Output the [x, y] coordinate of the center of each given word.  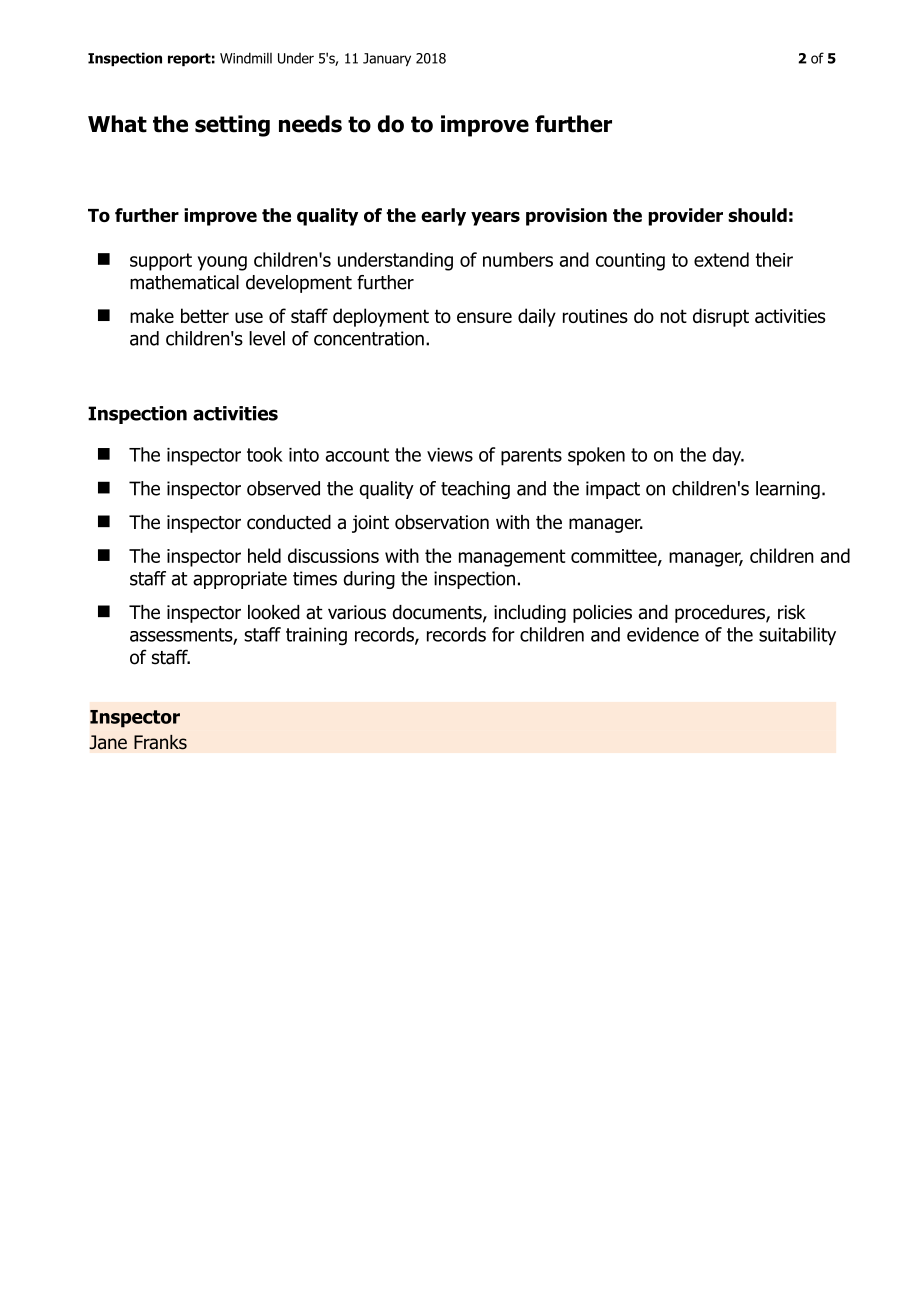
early [443, 217]
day [728, 456]
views [450, 455]
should [757, 215]
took [265, 454]
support [161, 262]
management [512, 558]
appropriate [240, 580]
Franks [160, 742]
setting [232, 126]
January [387, 59]
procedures [721, 614]
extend [721, 259]
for [503, 634]
